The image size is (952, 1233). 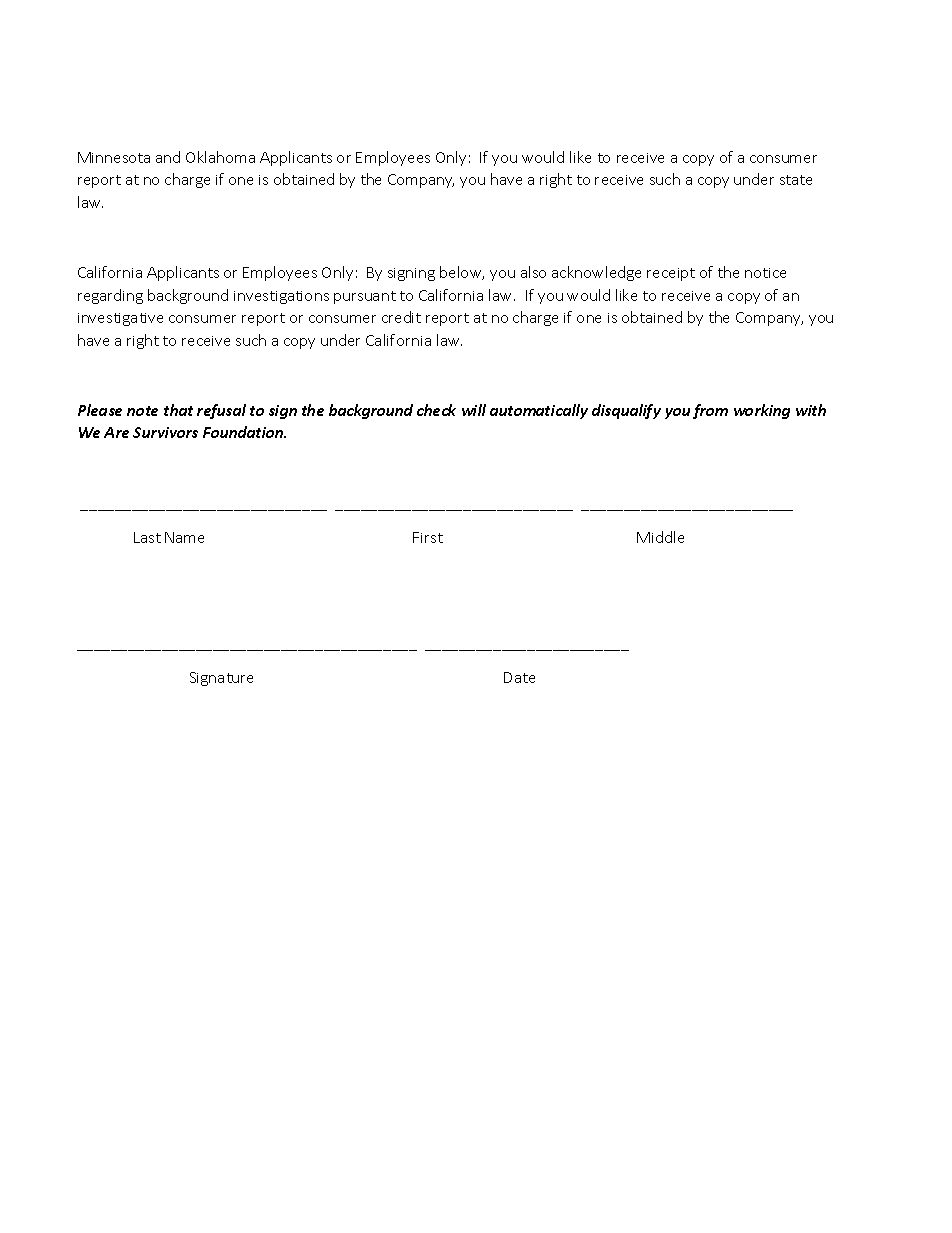 What do you see at coordinates (184, 537) in the page?
I see `Name` at bounding box center [184, 537].
